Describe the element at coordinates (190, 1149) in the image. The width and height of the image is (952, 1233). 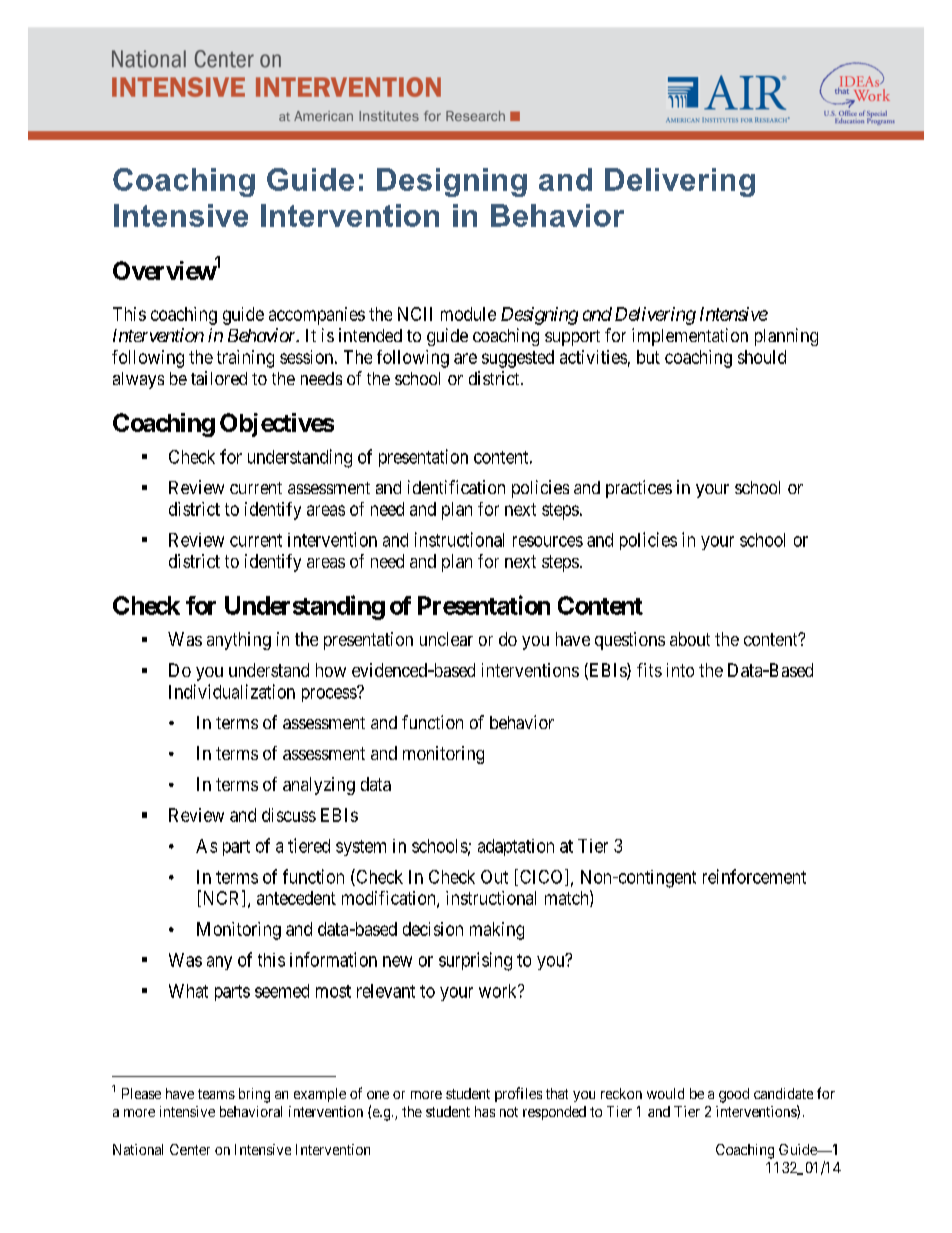
I see `Center` at that location.
